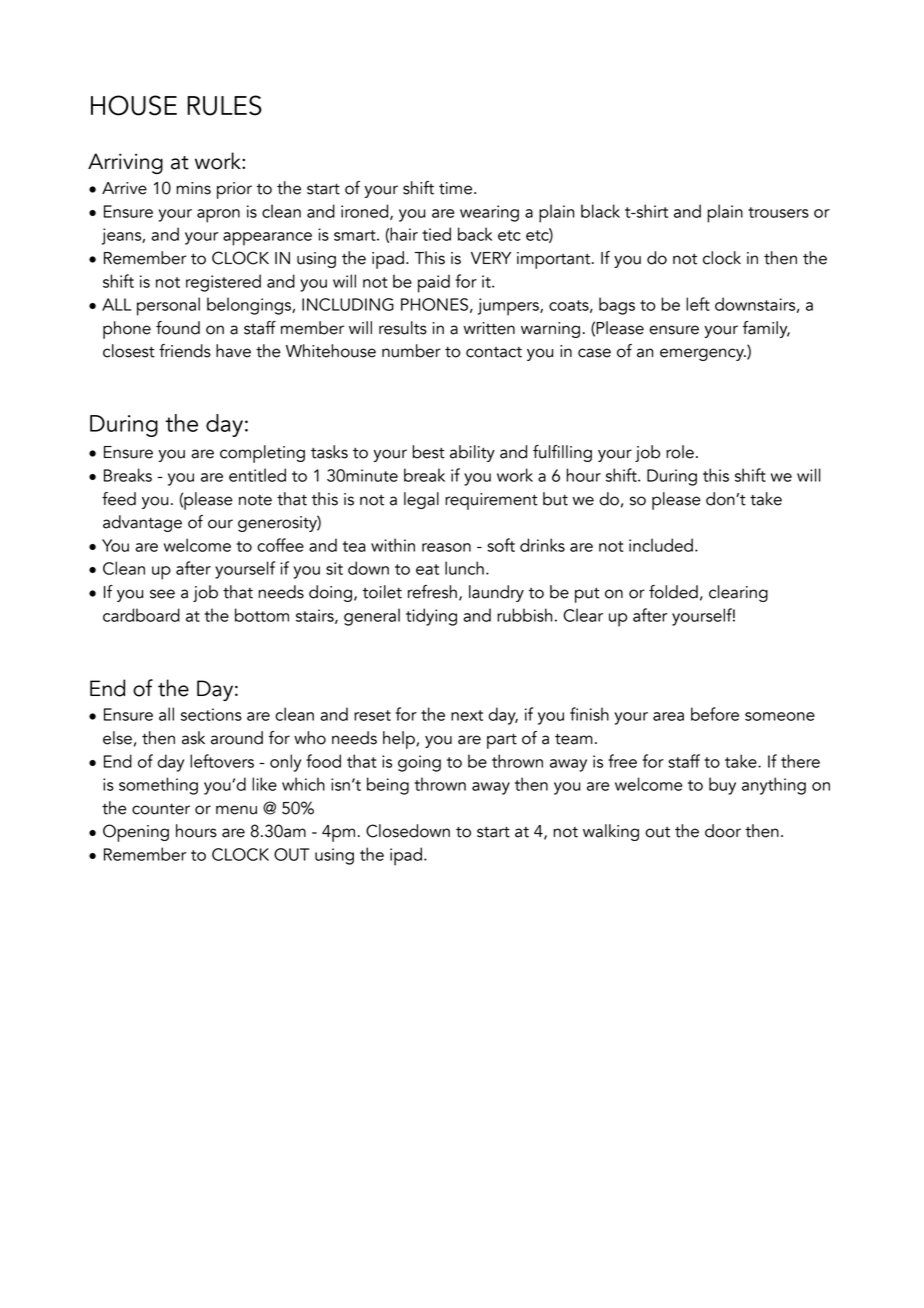  What do you see at coordinates (431, 617) in the image?
I see `tidying` at bounding box center [431, 617].
